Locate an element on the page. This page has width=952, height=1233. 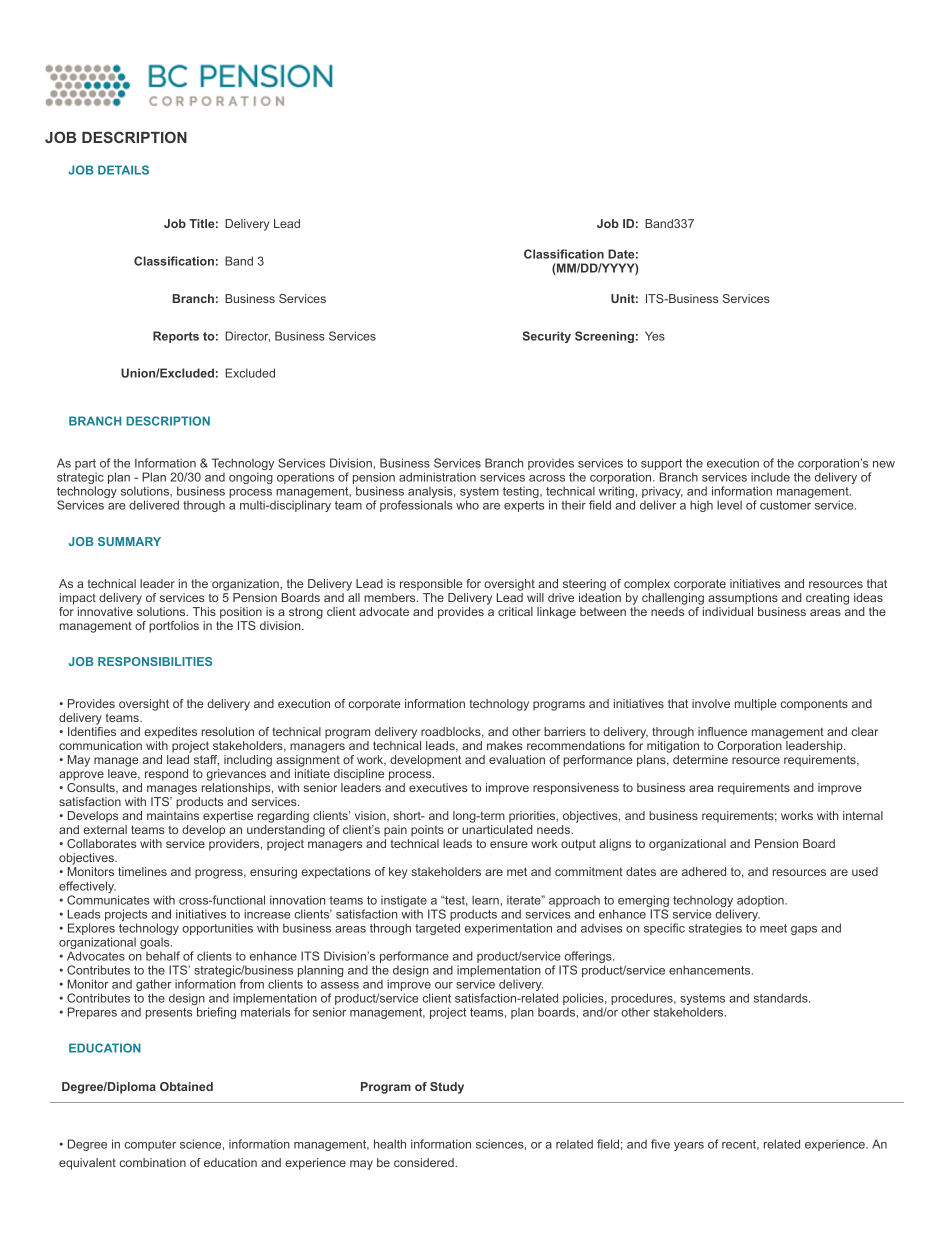
DETAILS is located at coordinates (123, 170).
